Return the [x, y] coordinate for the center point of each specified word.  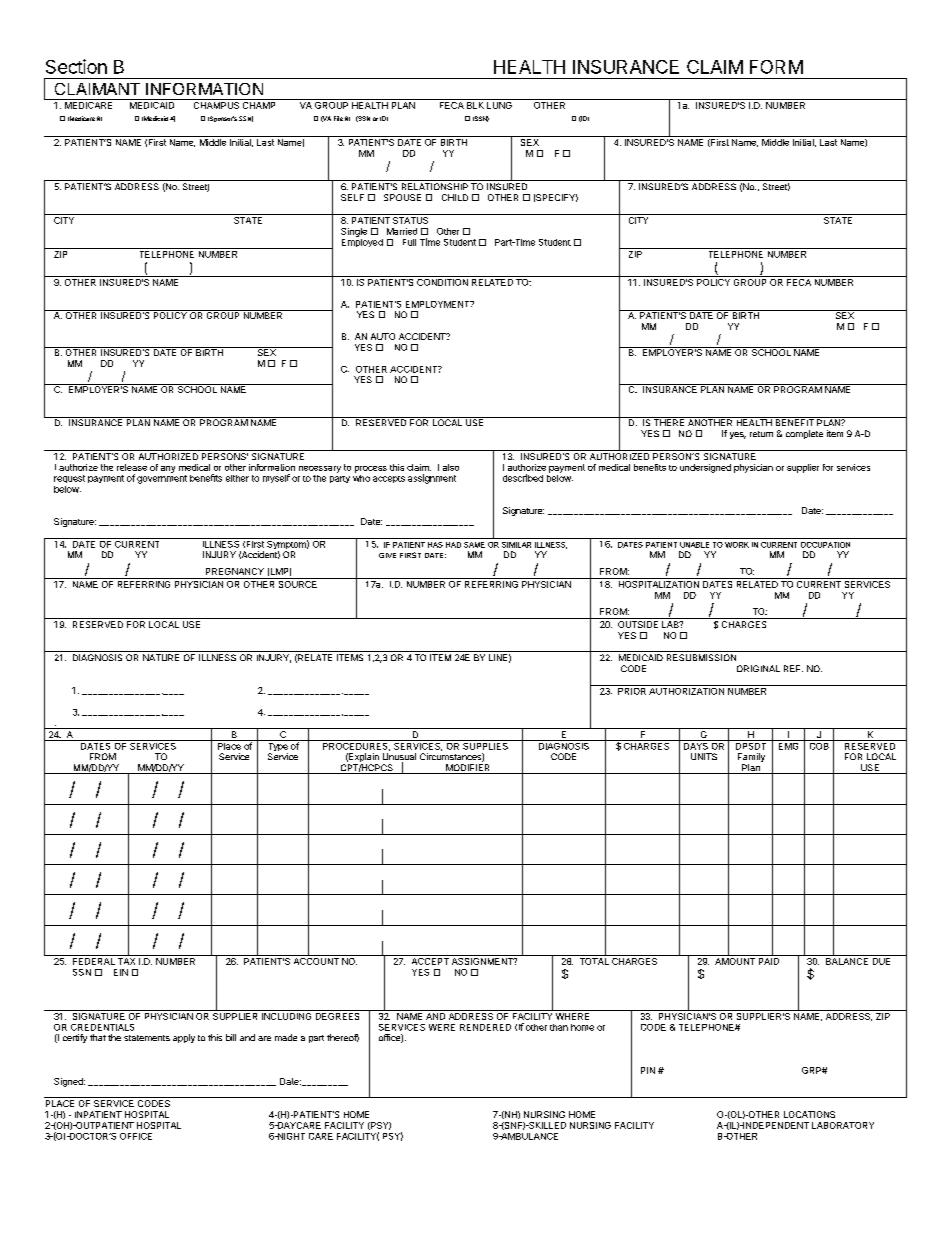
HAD [453, 545]
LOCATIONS [809, 1114]
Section [76, 66]
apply [184, 1038]
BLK [475, 105]
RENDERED [485, 1027]
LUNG [499, 104]
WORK [737, 545]
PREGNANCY [235, 571]
